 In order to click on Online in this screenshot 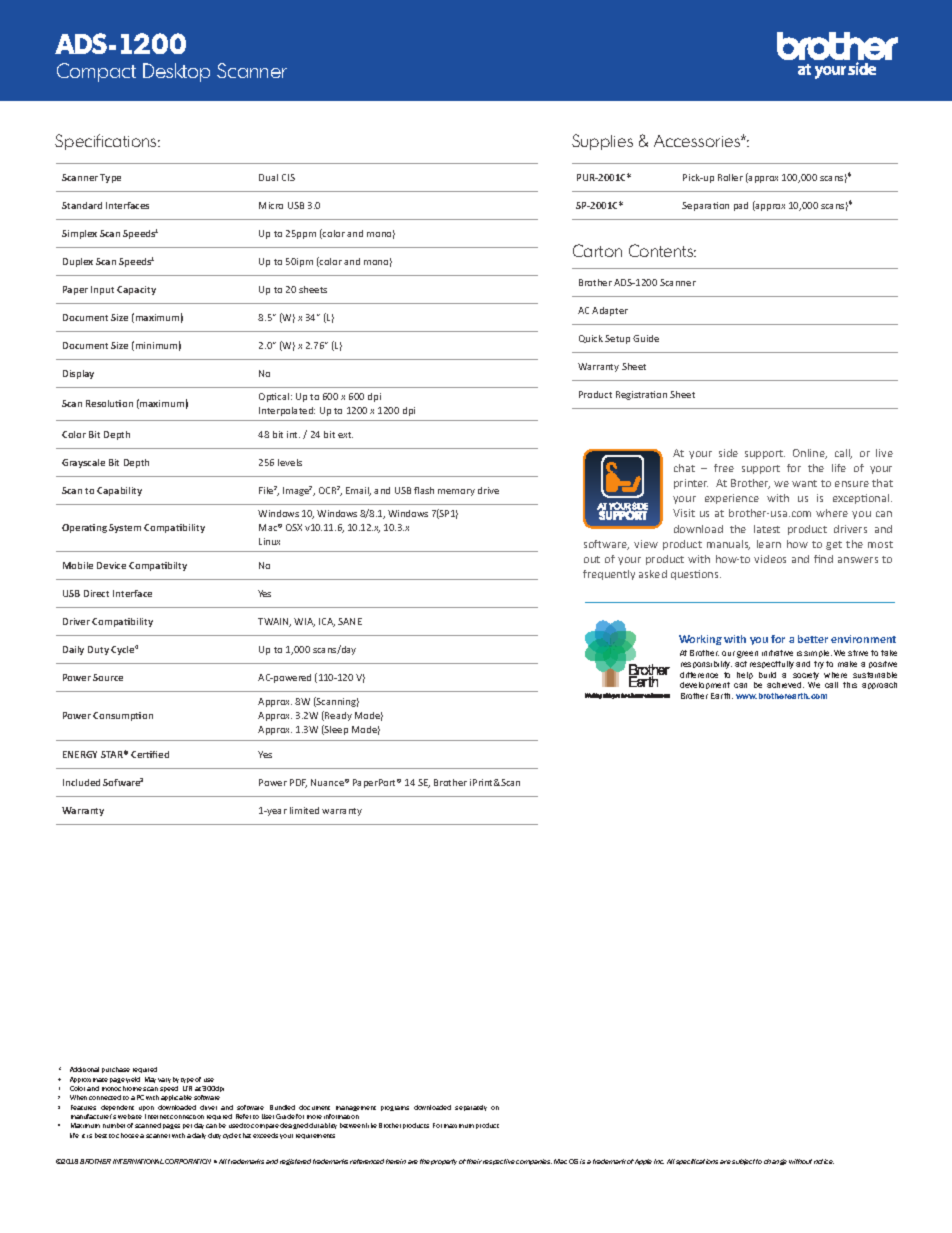, I will do `click(810, 454)`.
